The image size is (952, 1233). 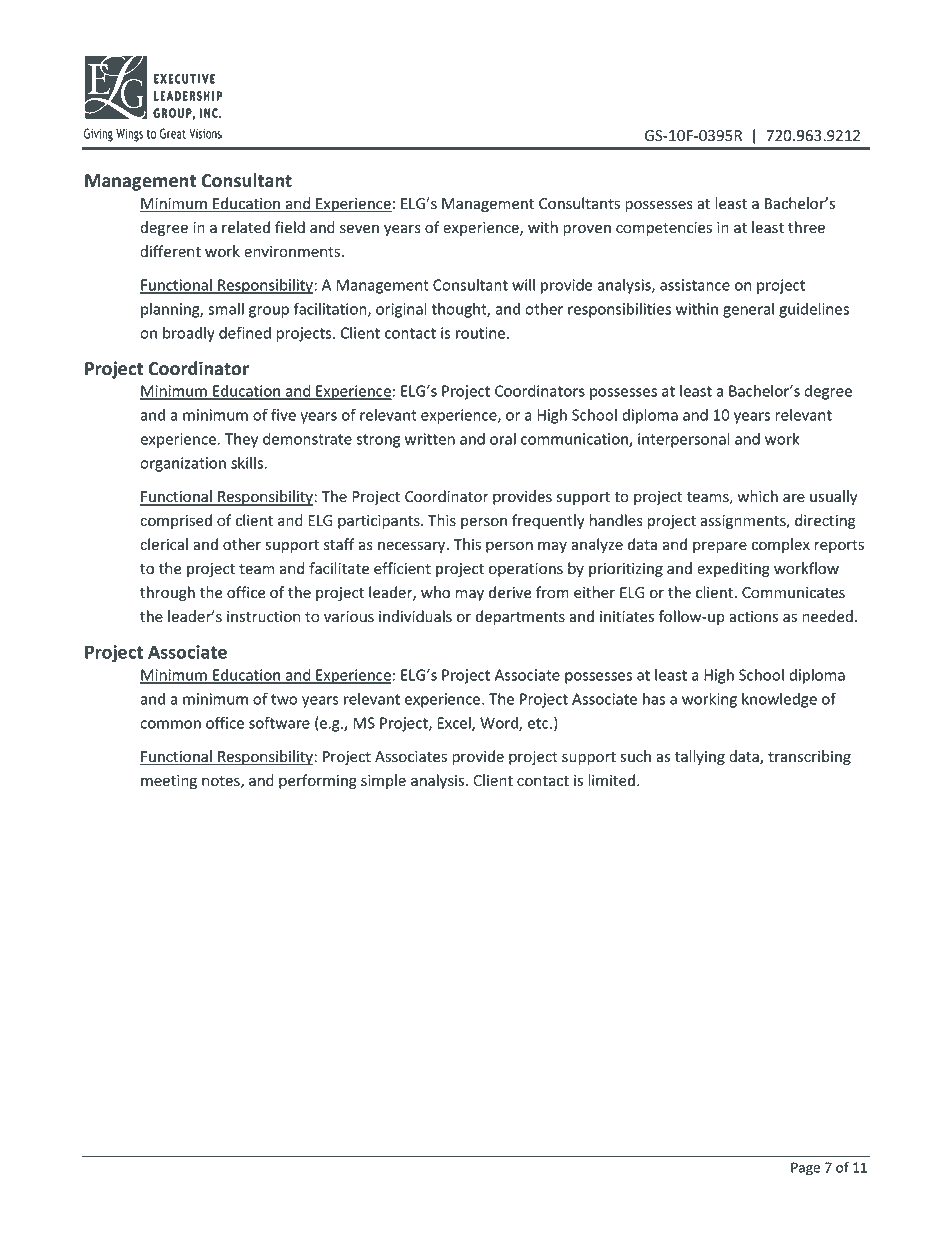 I want to click on comprised, so click(x=176, y=521).
